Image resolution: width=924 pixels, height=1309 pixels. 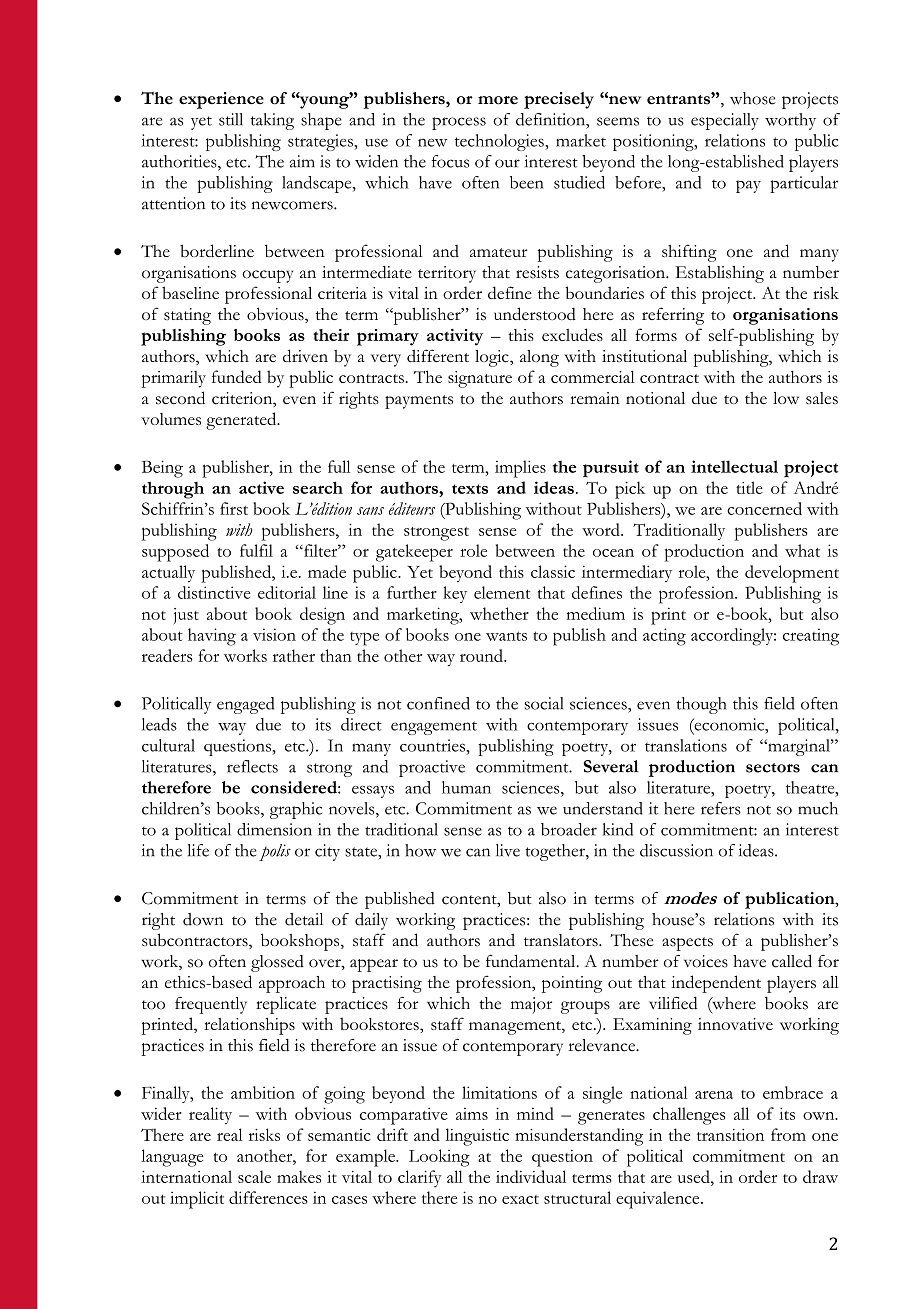 I want to click on transition, so click(x=730, y=1135).
